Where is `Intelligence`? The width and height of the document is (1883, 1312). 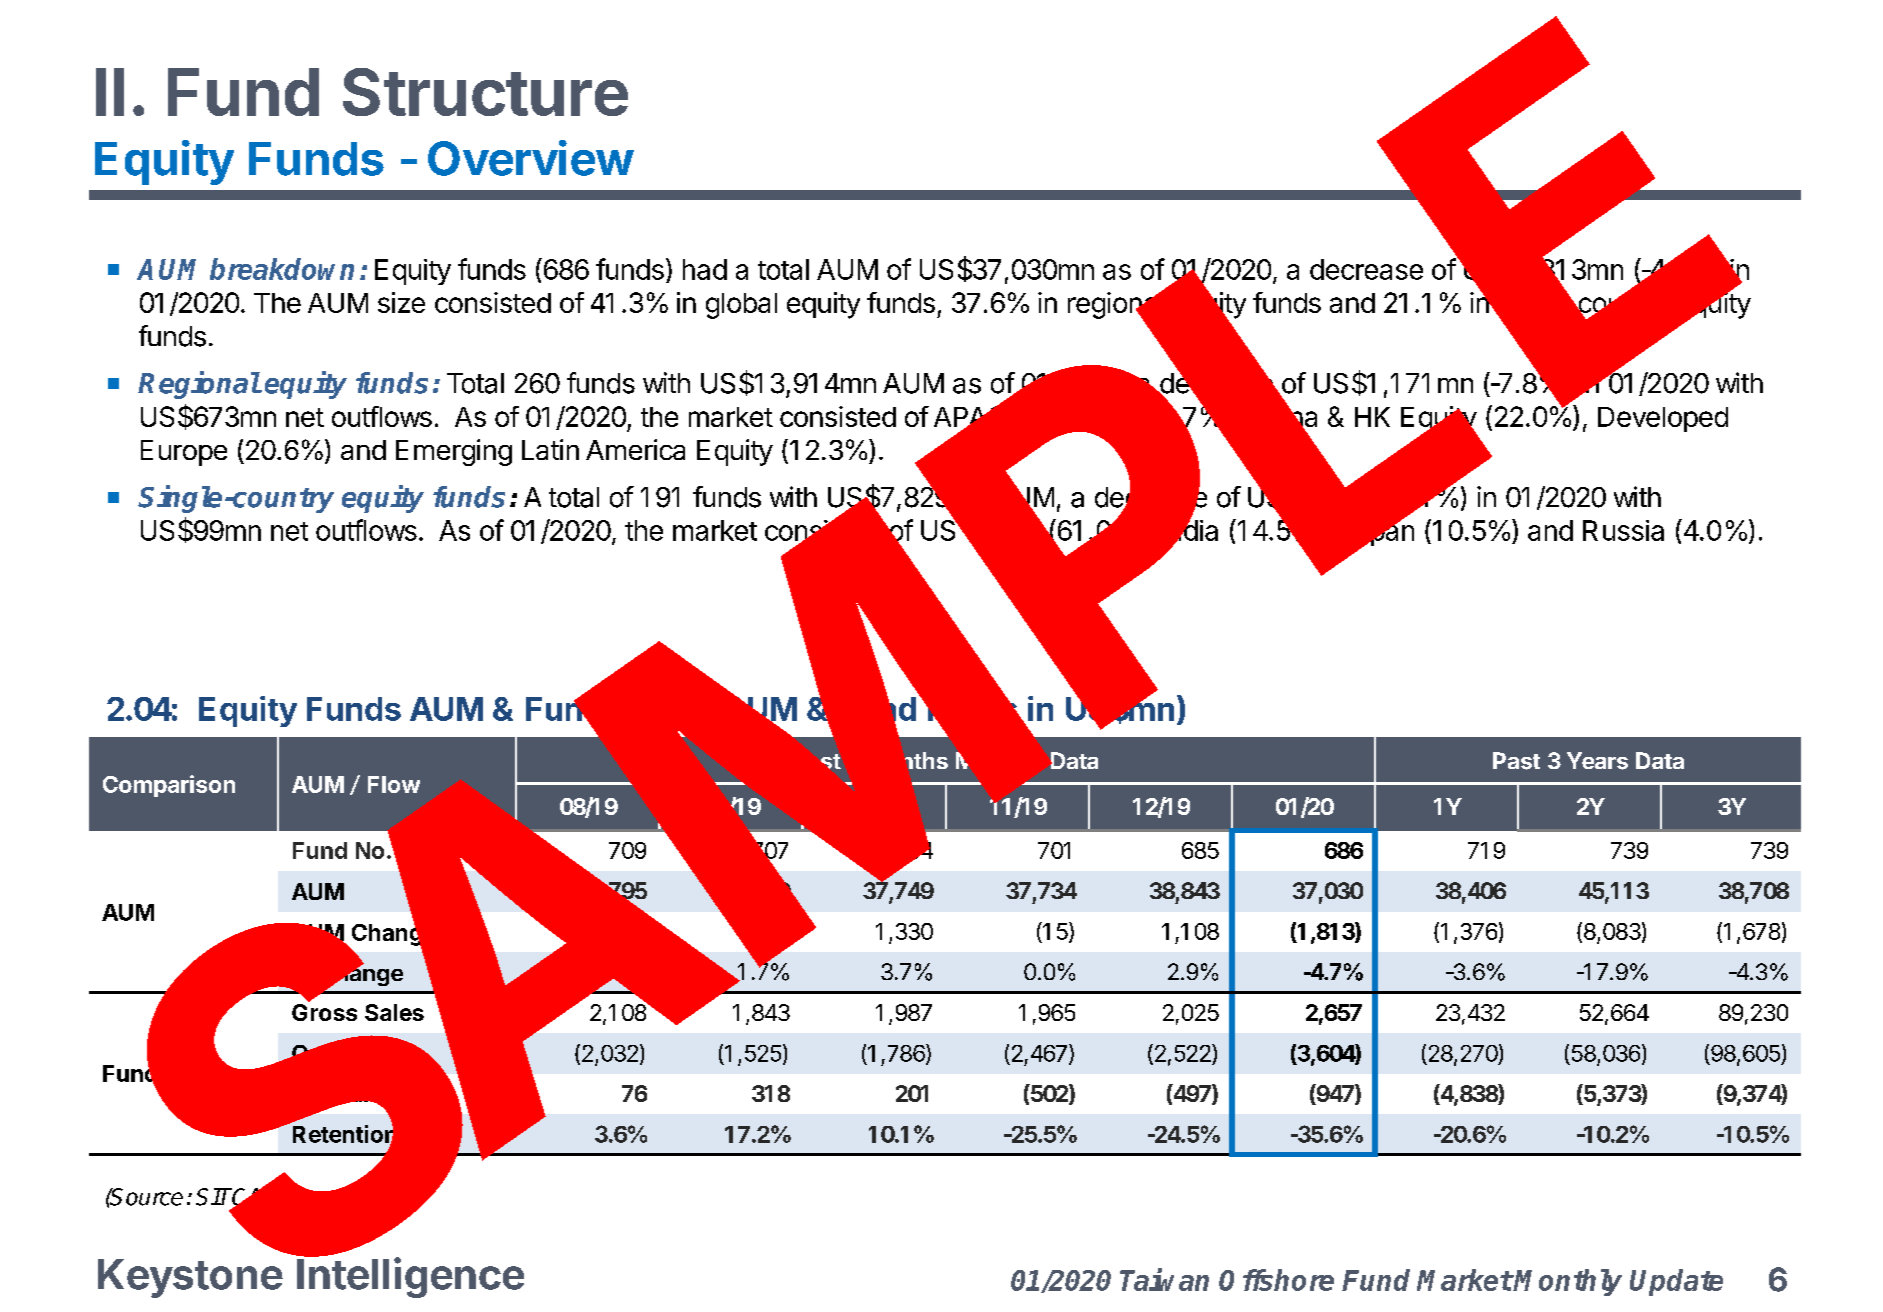 Intelligence is located at coordinates (410, 1277).
